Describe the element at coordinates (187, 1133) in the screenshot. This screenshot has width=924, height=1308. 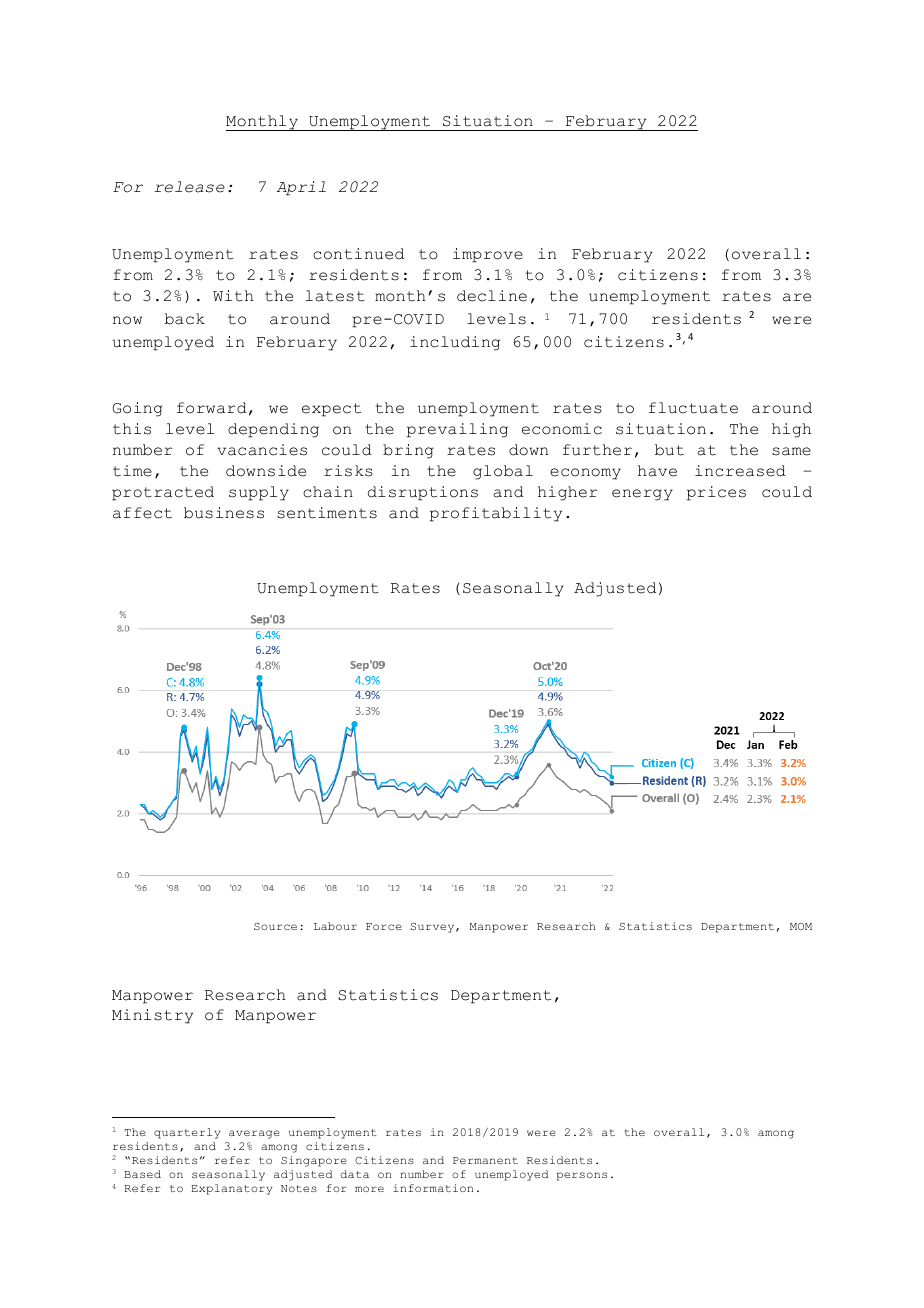
I see `quarterly` at that location.
